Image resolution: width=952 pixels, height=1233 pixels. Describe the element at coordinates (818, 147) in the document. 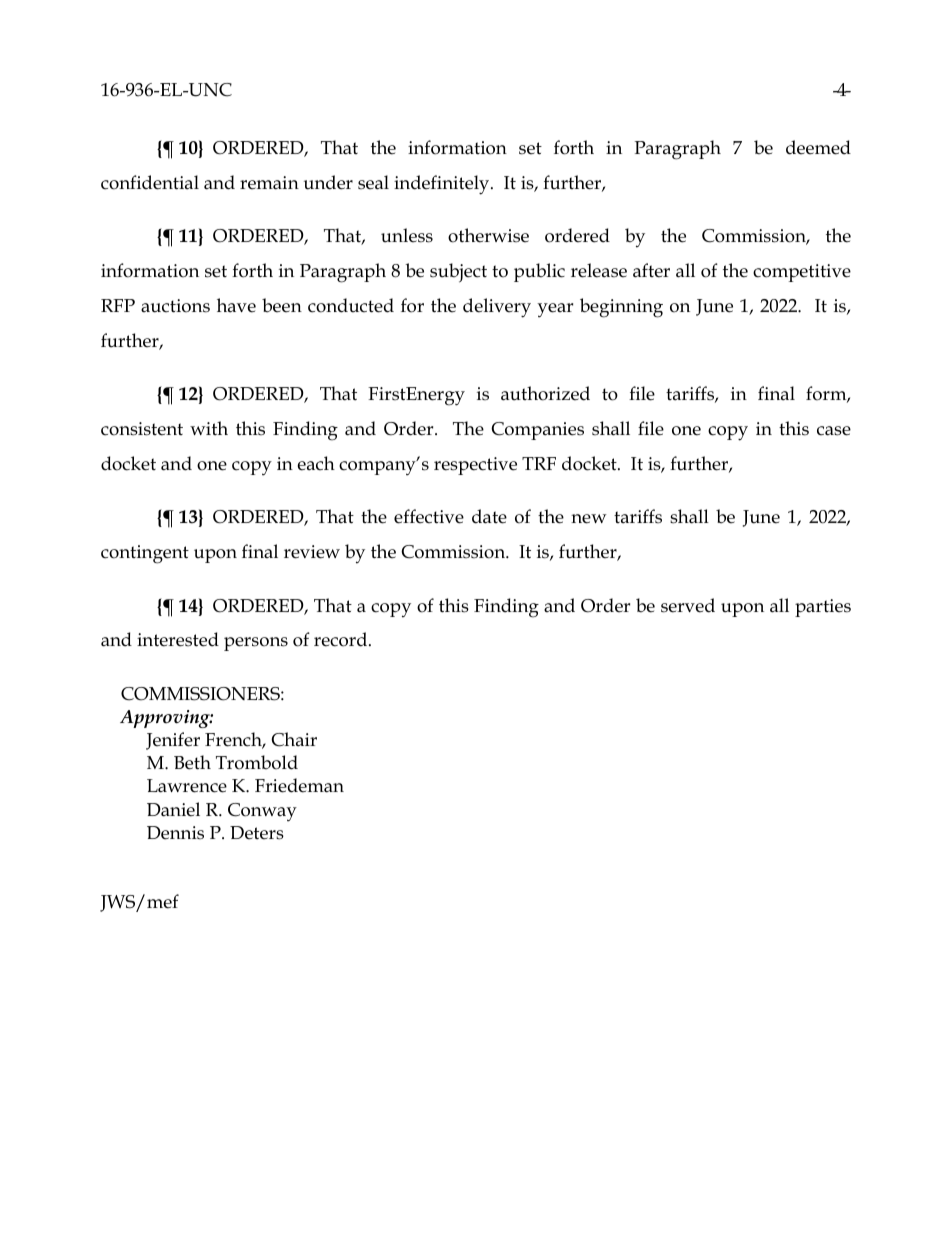

I see `deemed` at that location.
